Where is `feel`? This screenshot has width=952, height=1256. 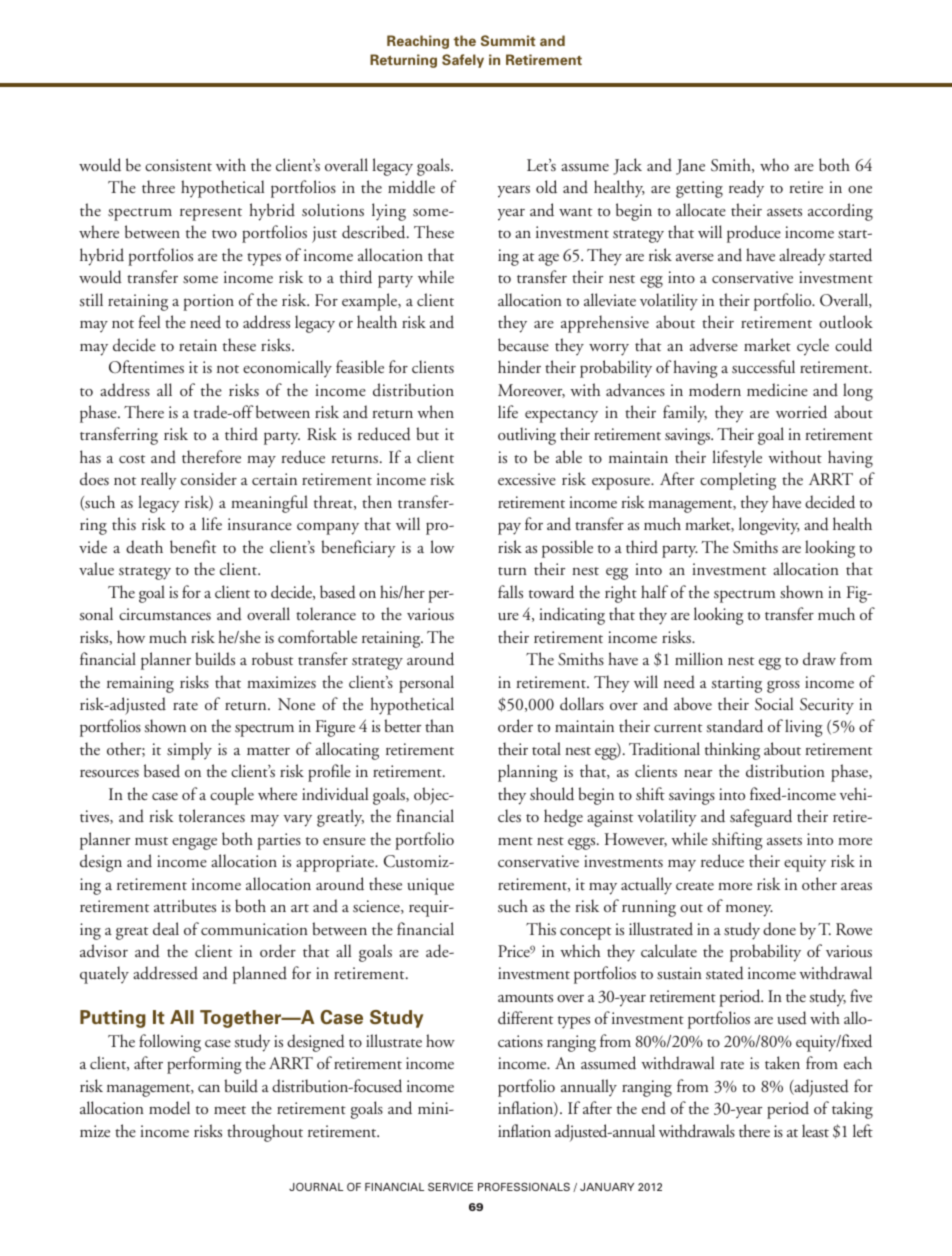
feel is located at coordinates (149, 321).
